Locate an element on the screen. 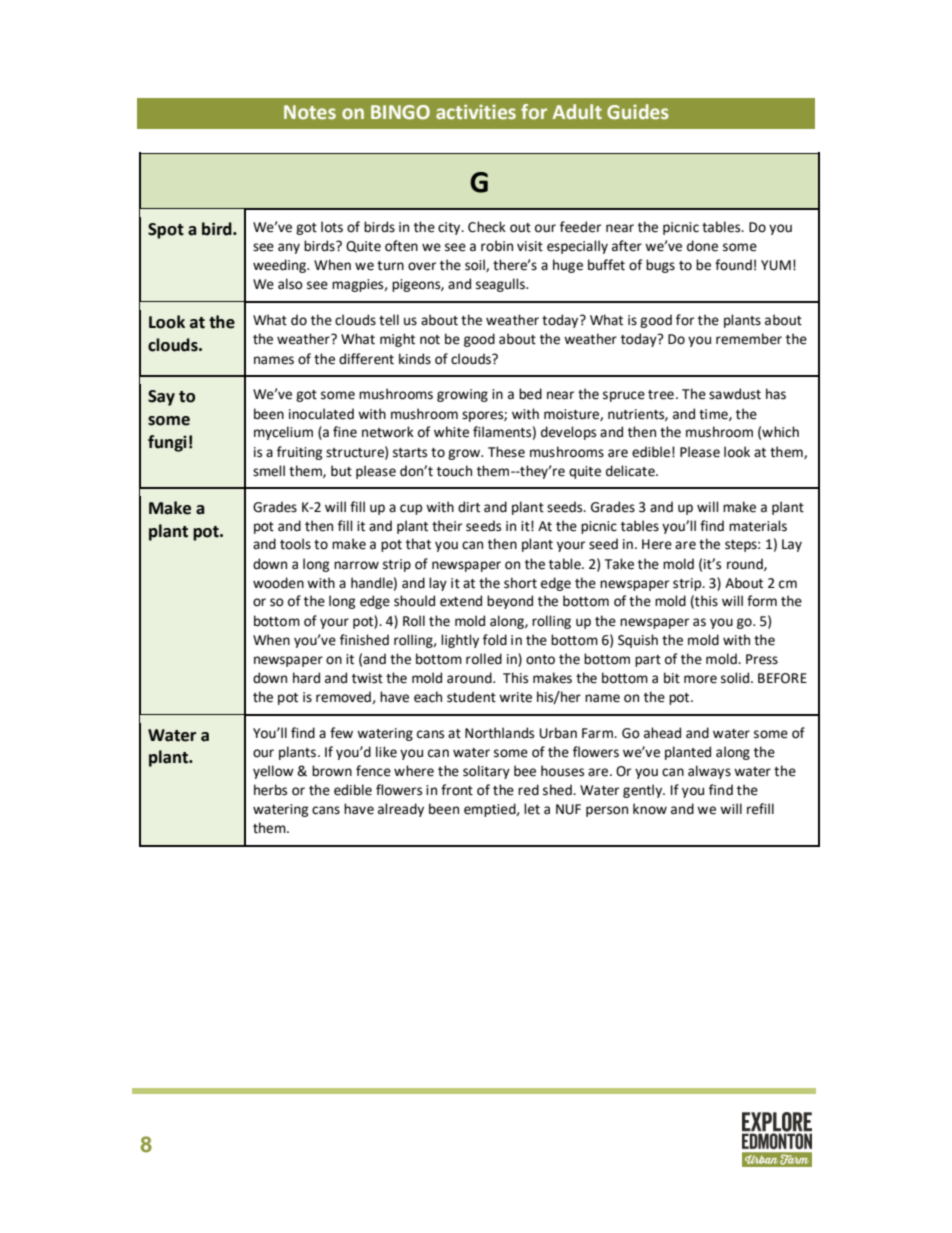 The height and width of the screenshot is (1233, 952). form is located at coordinates (762, 601).
